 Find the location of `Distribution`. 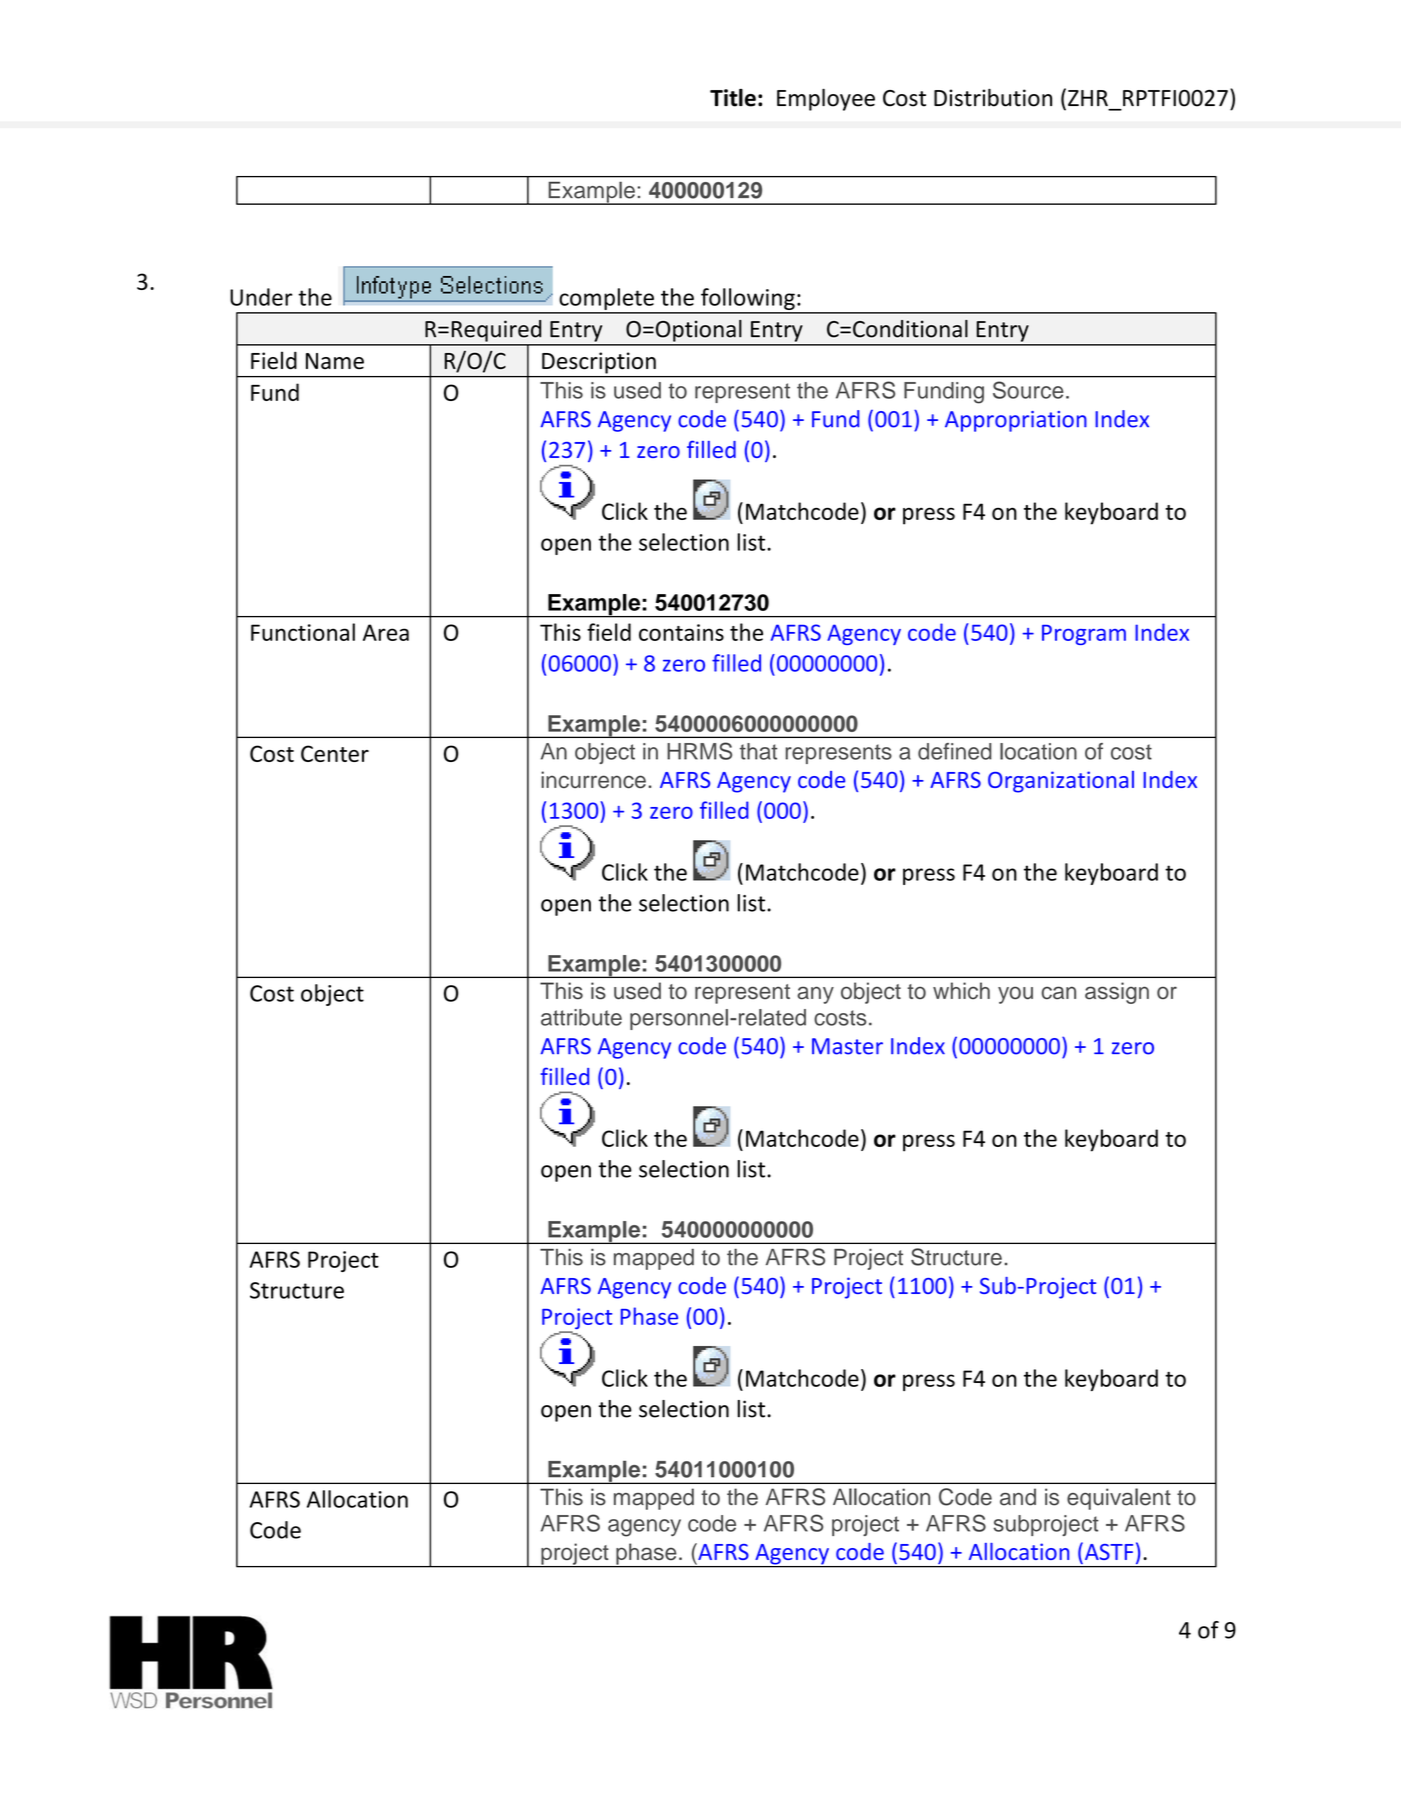

Distribution is located at coordinates (993, 98).
